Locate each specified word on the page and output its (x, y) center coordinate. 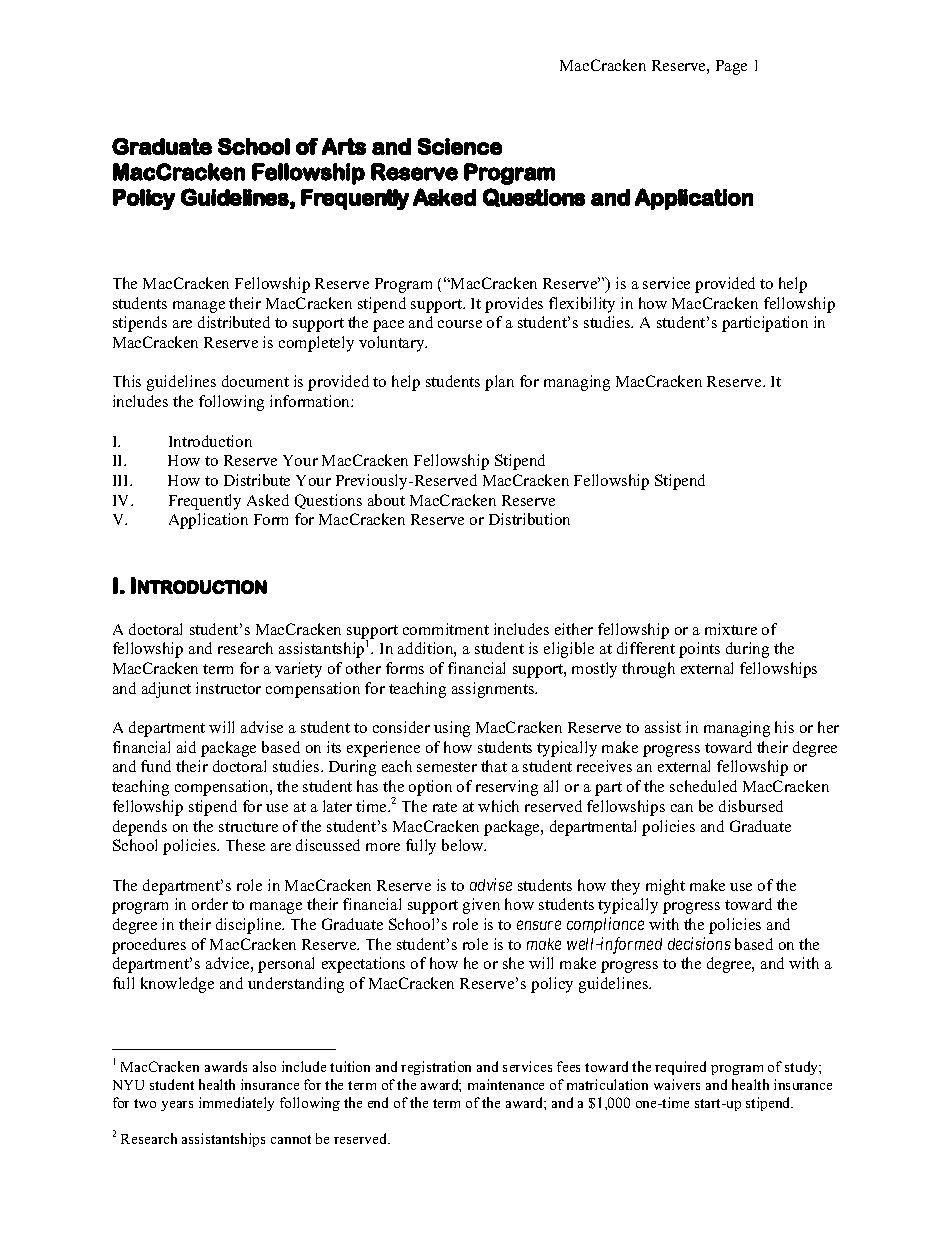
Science (460, 146)
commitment (446, 629)
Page (731, 67)
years (177, 1106)
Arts (344, 146)
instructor (228, 688)
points (699, 650)
